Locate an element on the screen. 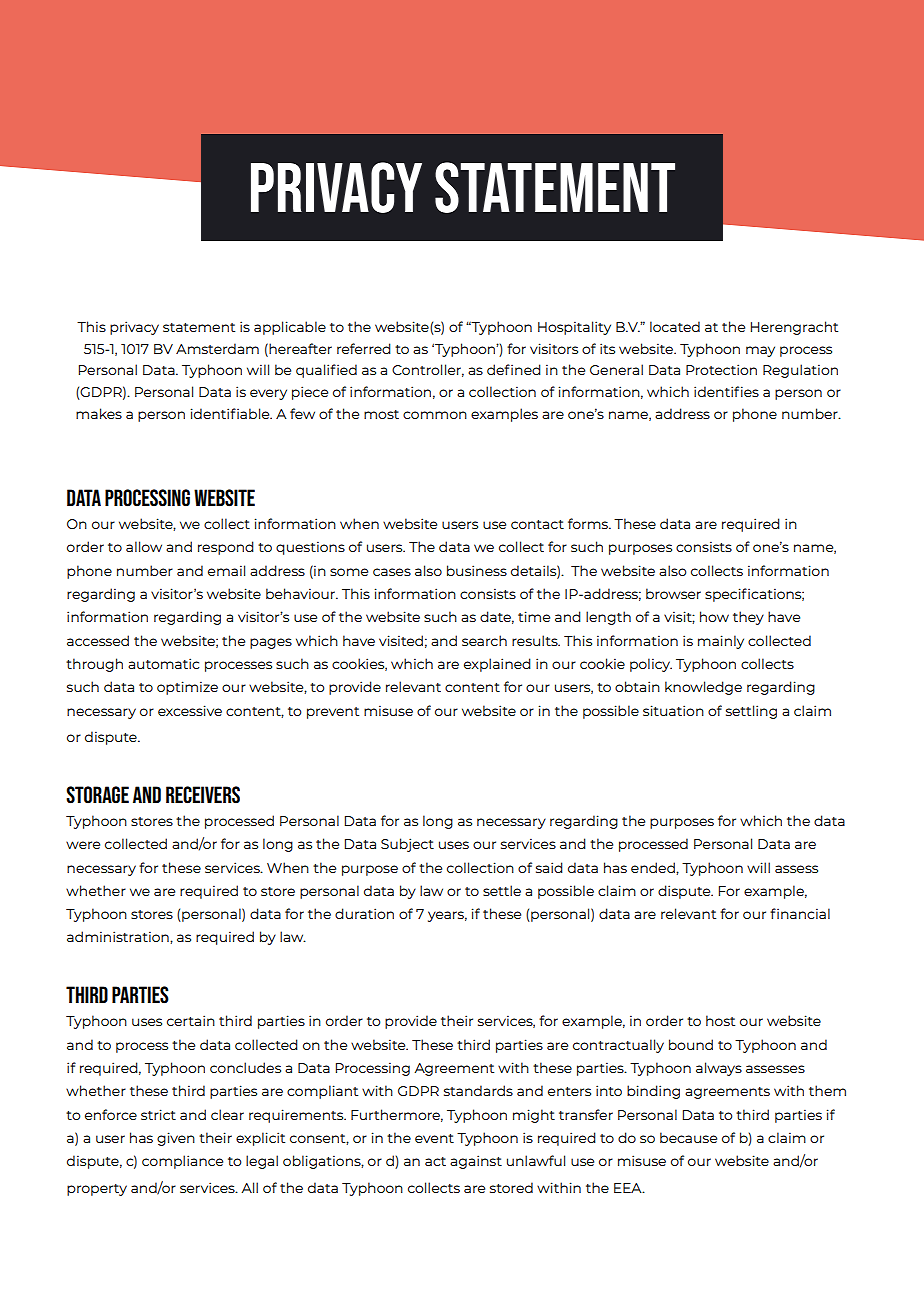  settling is located at coordinates (751, 712).
